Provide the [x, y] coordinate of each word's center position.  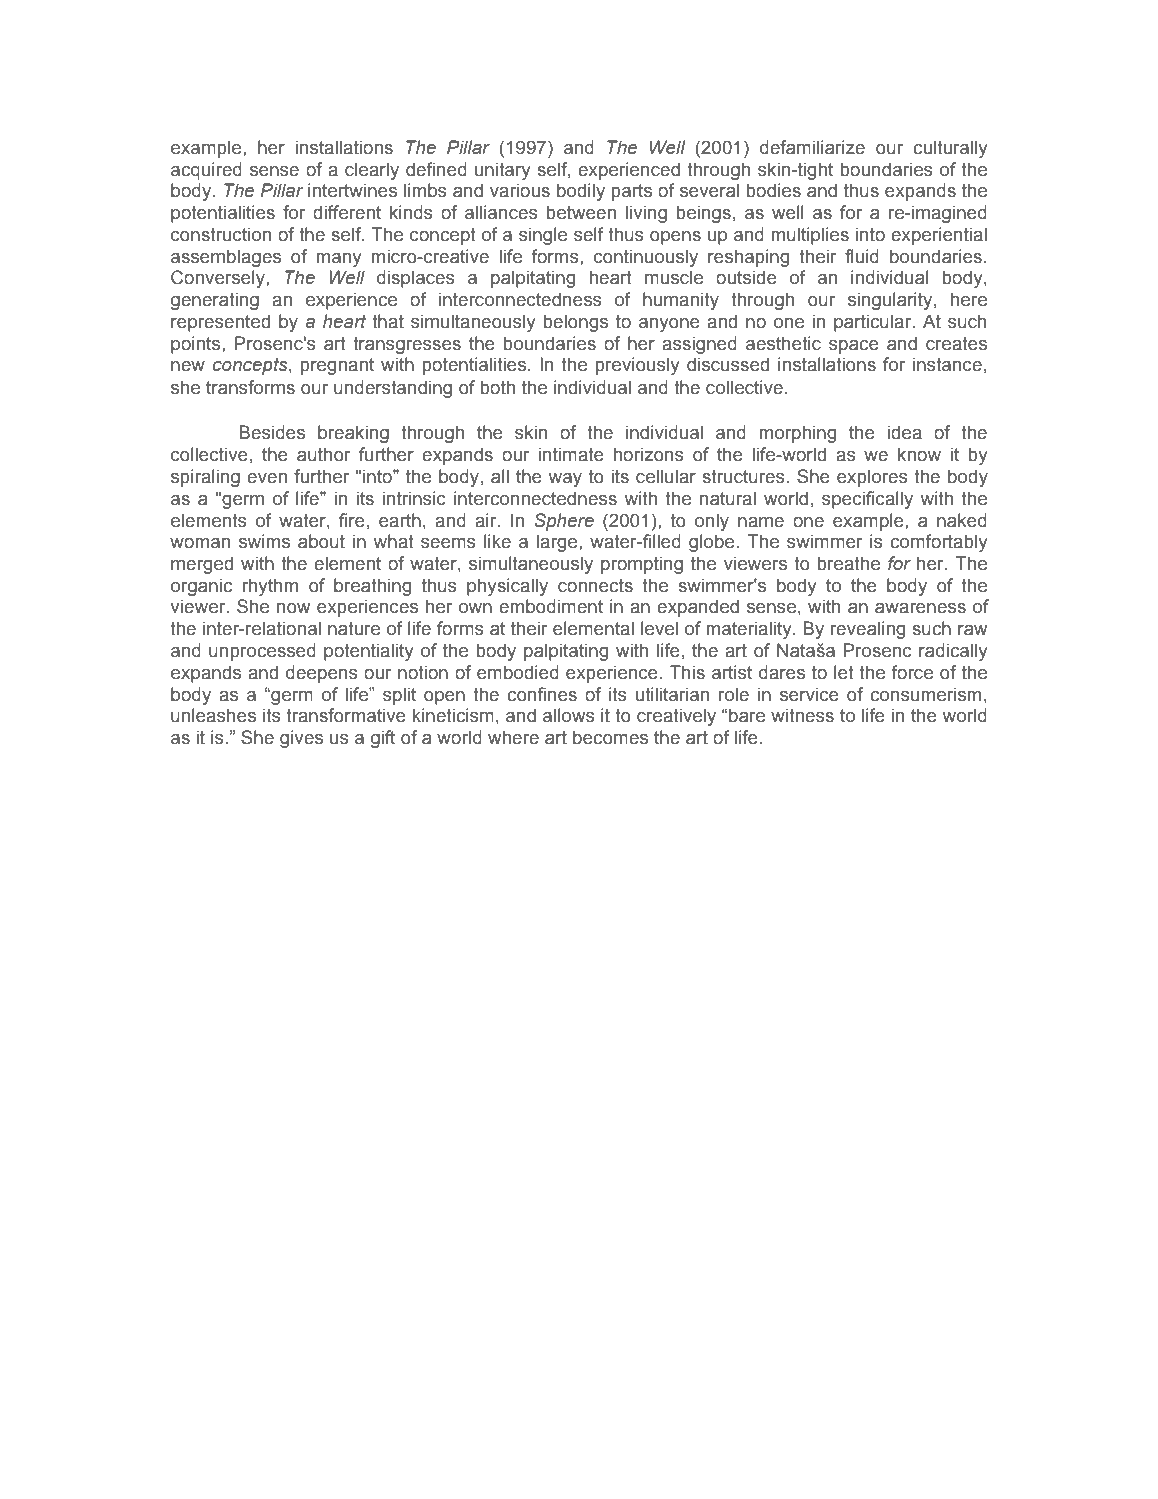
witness [802, 715]
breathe [849, 563]
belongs [576, 323]
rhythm [270, 587]
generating [215, 301]
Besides [272, 432]
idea [905, 432]
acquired [206, 171]
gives [301, 739]
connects [595, 586]
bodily [581, 192]
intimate [571, 454]
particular [874, 323]
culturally [950, 149]
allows [569, 715]
